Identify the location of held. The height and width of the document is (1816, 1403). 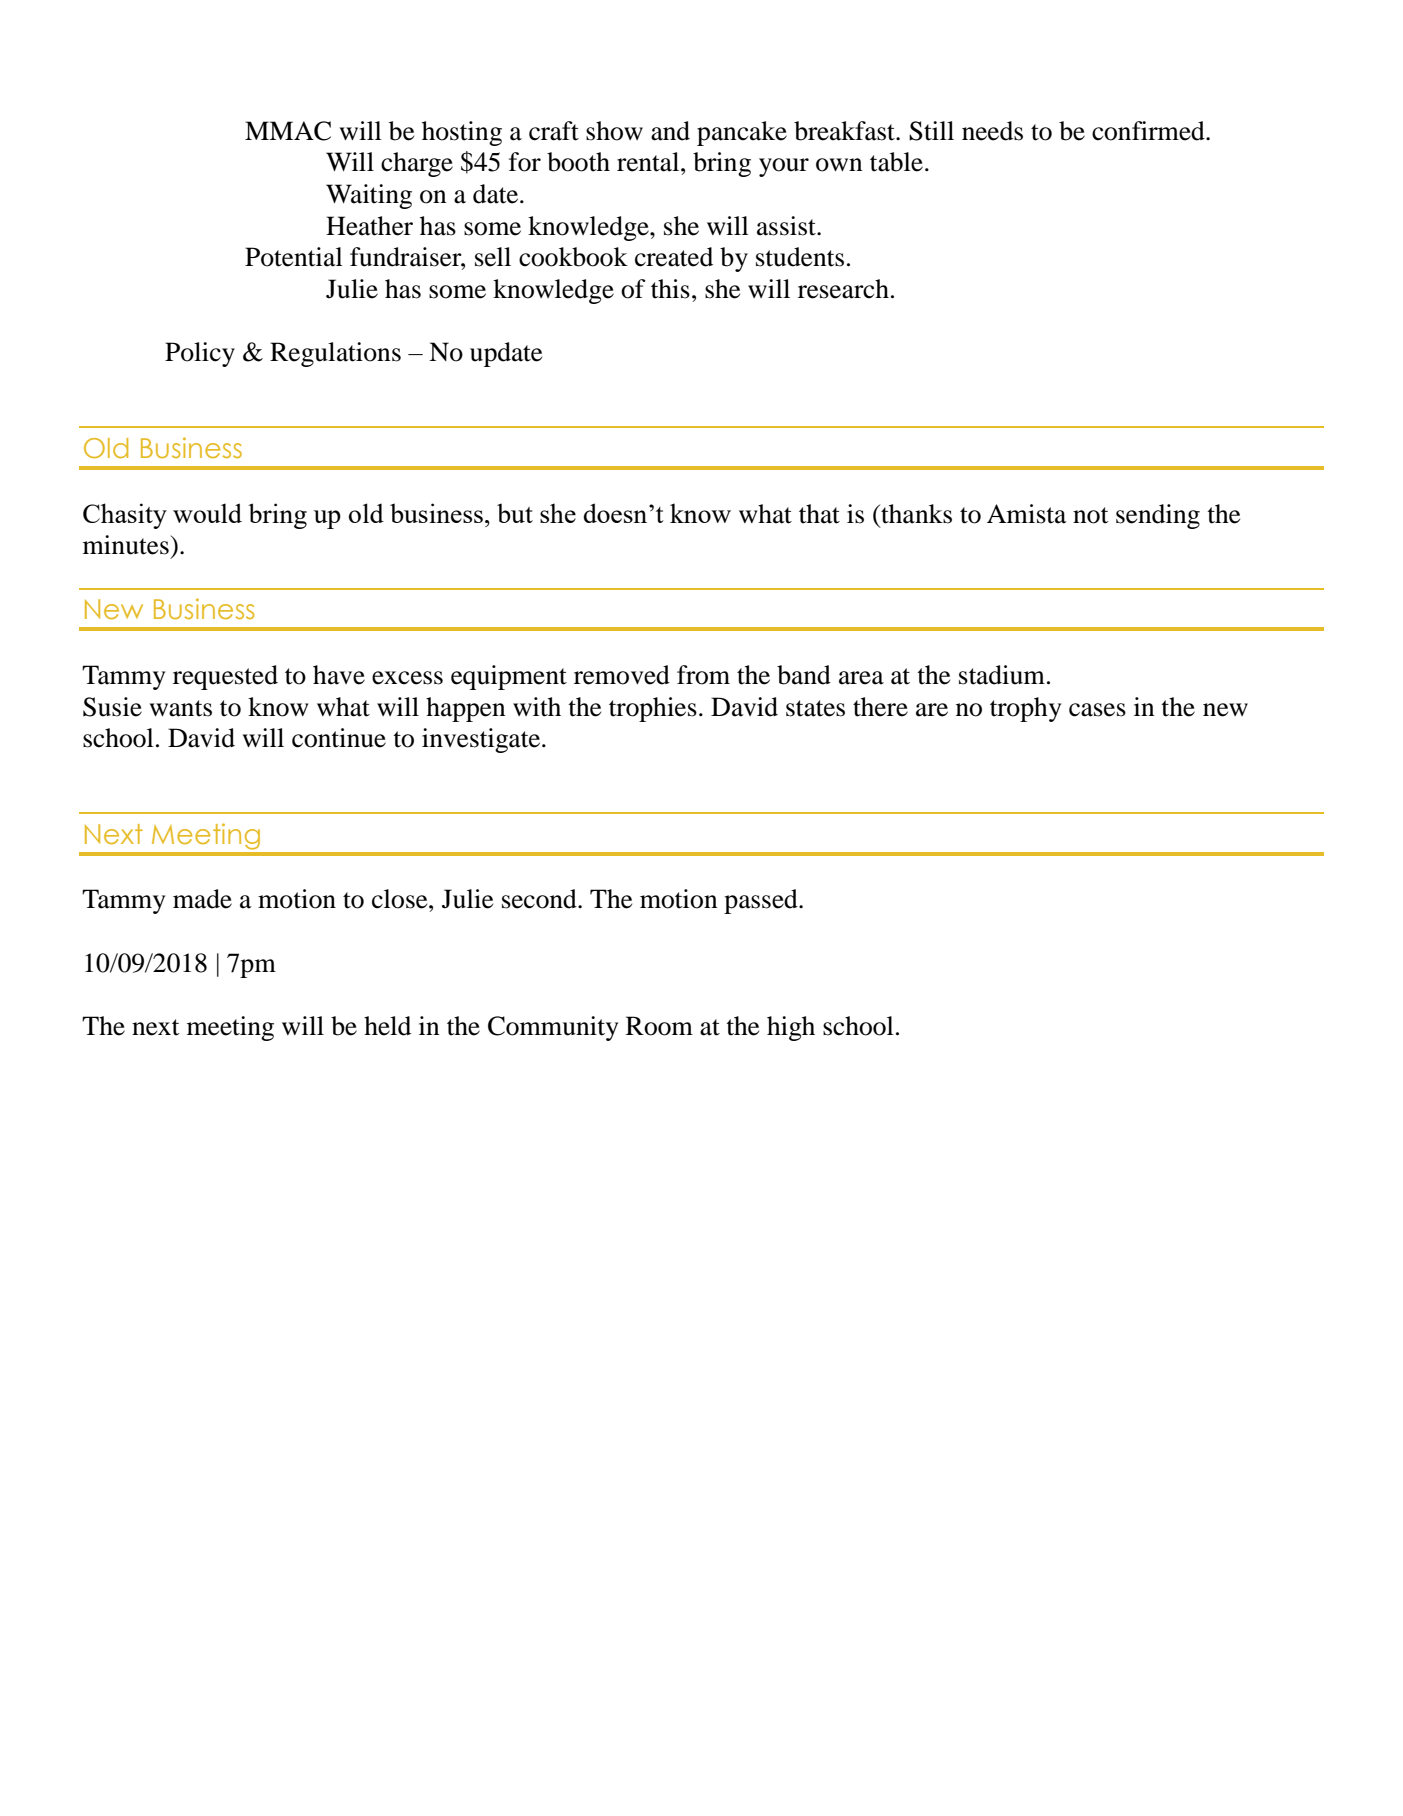
(387, 1026).
